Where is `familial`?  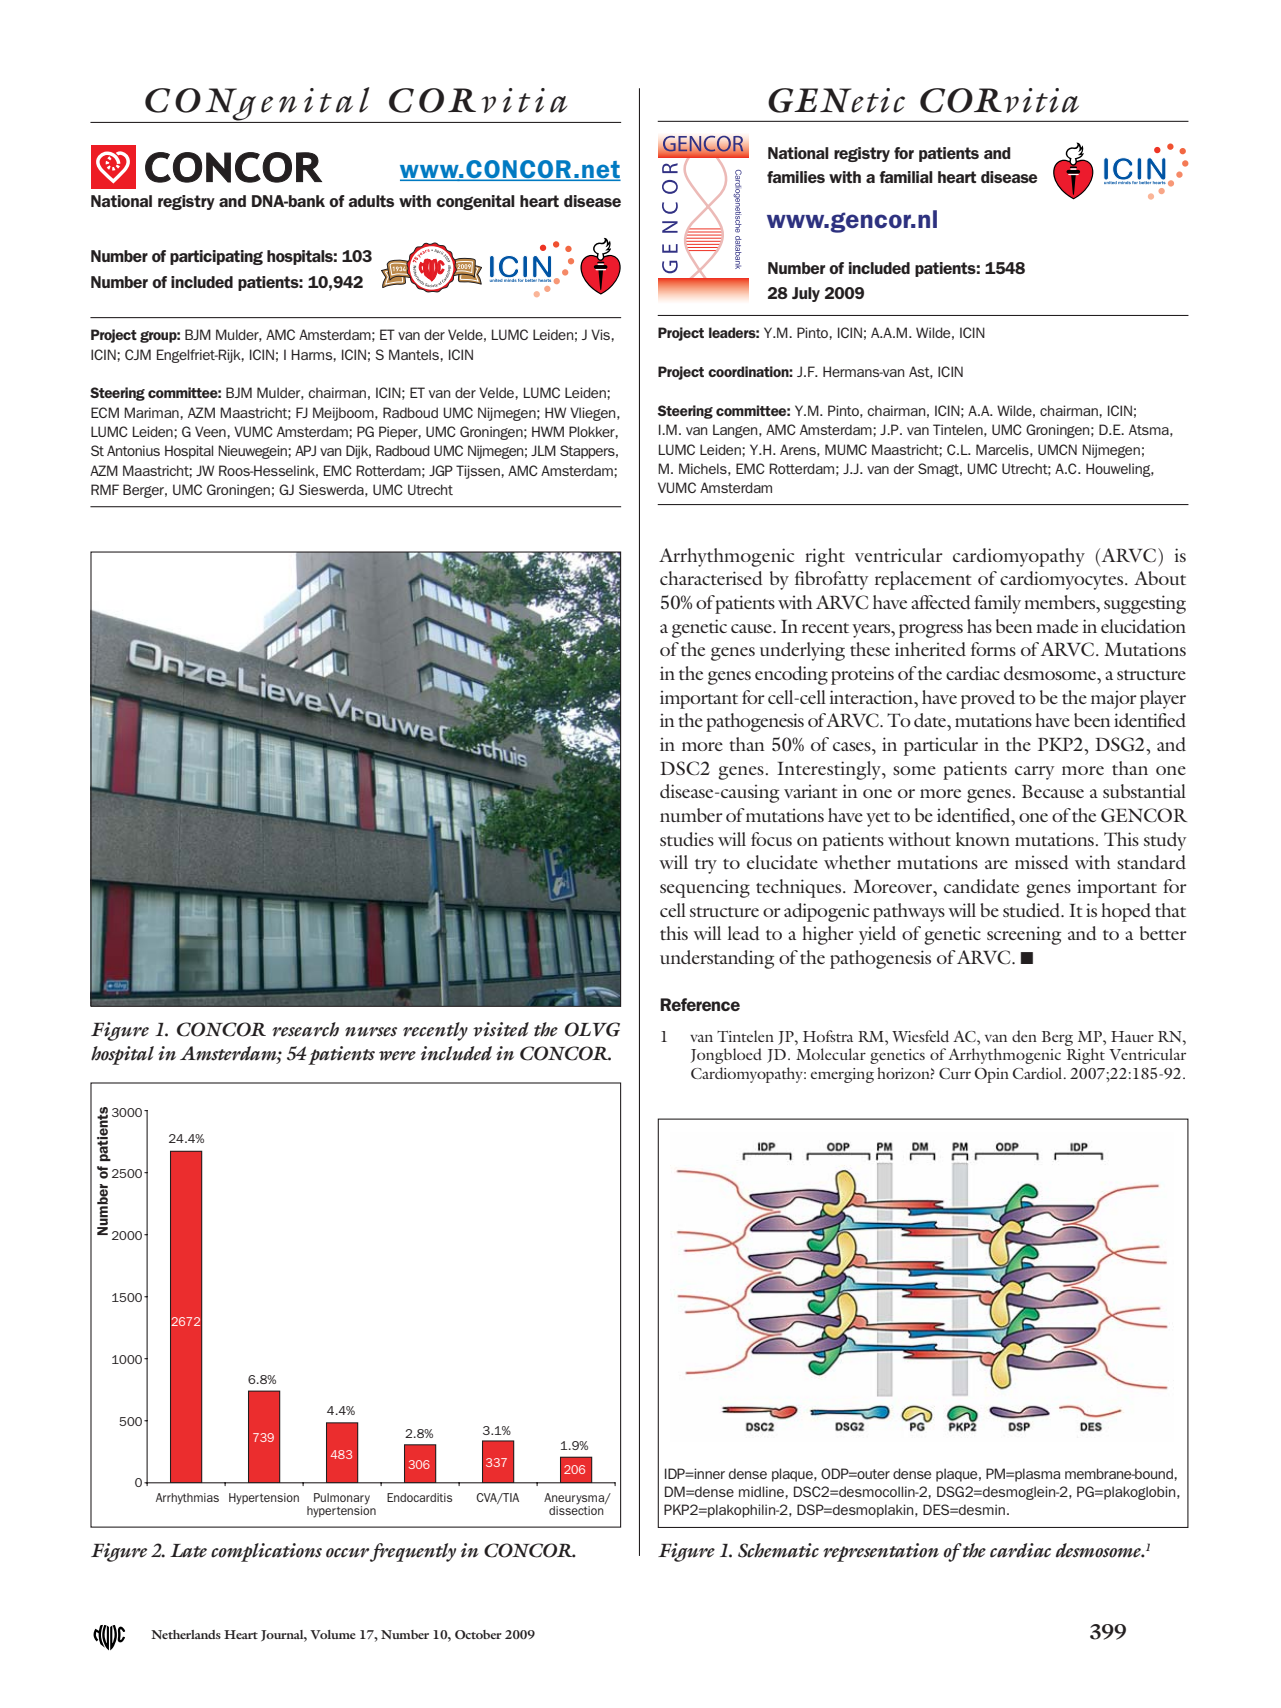
familial is located at coordinates (906, 177).
